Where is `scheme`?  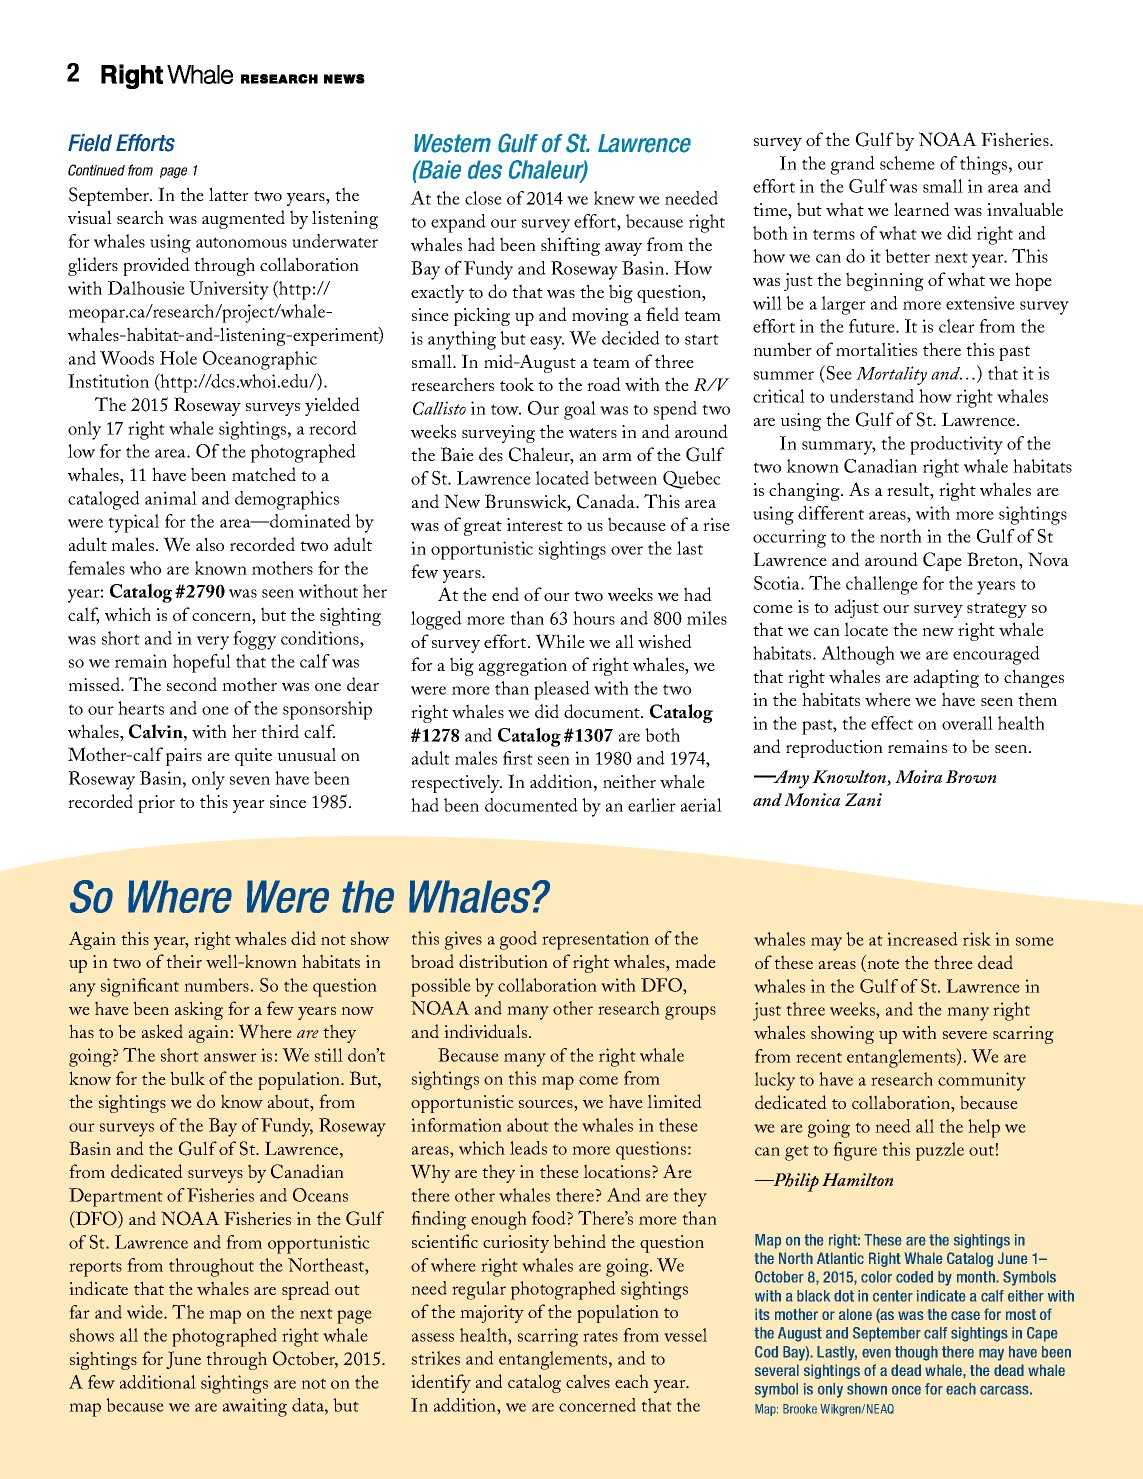
scheme is located at coordinates (907, 163).
